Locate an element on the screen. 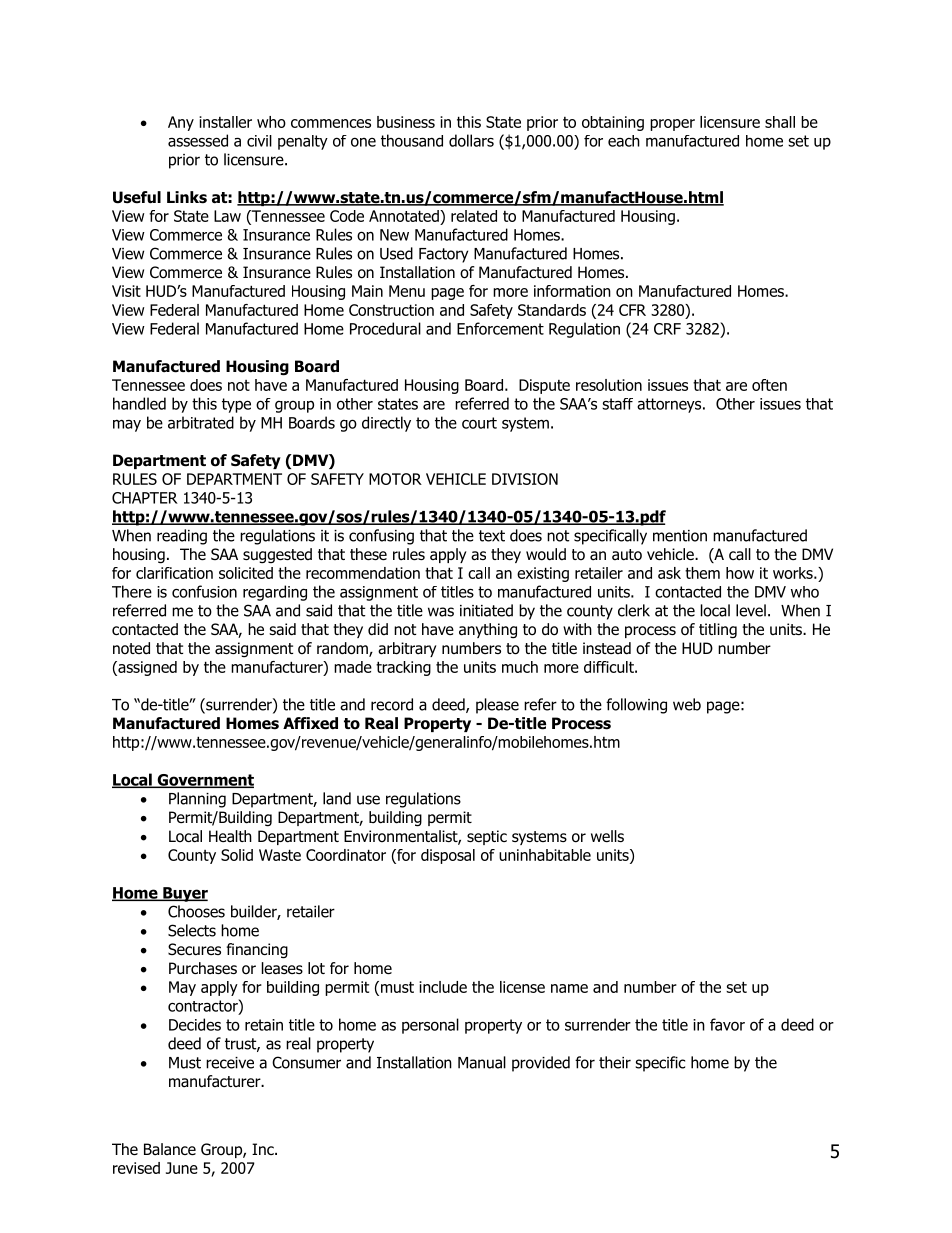  wells is located at coordinates (607, 836).
